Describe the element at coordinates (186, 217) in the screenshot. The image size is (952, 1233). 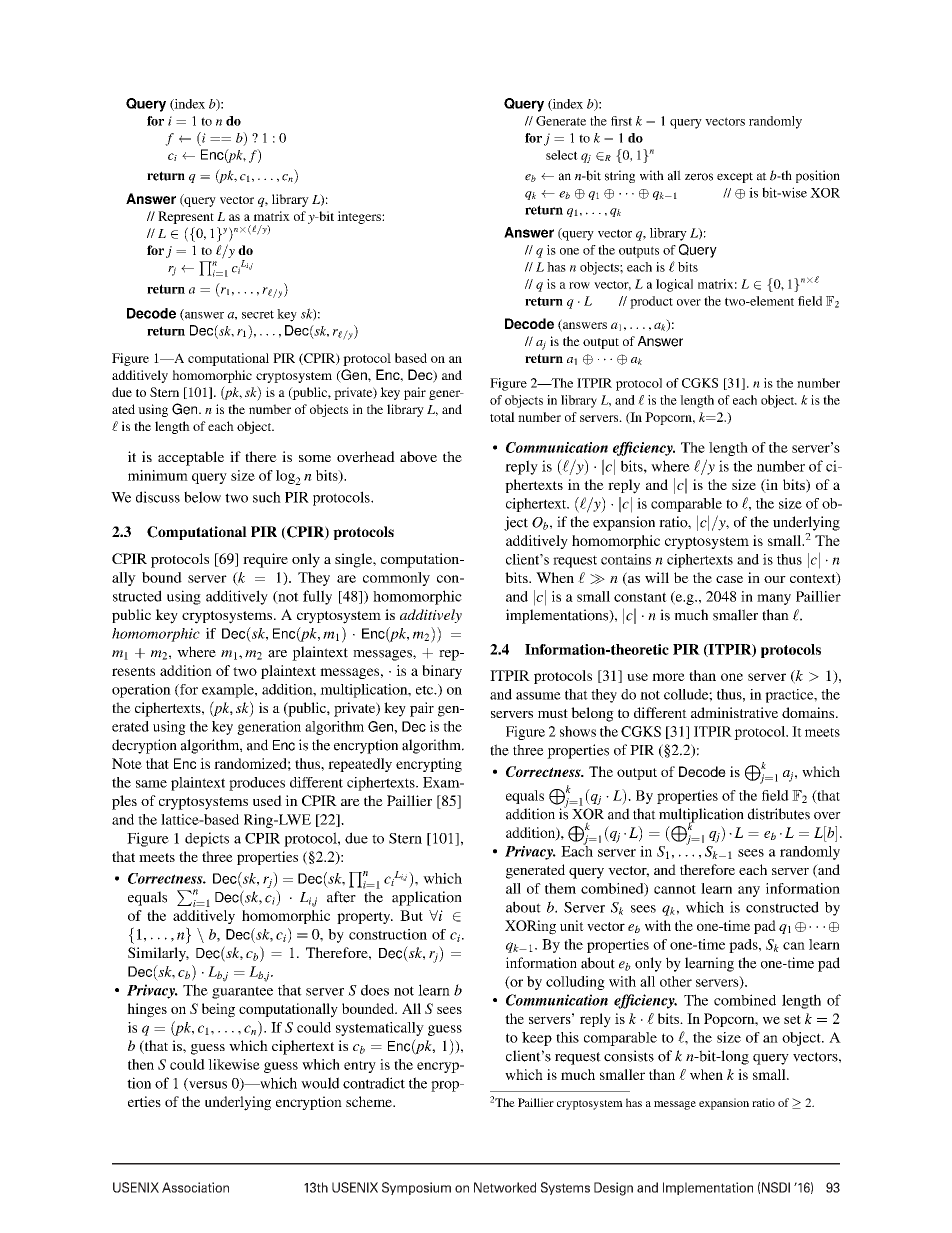
I see `Represent` at that location.
